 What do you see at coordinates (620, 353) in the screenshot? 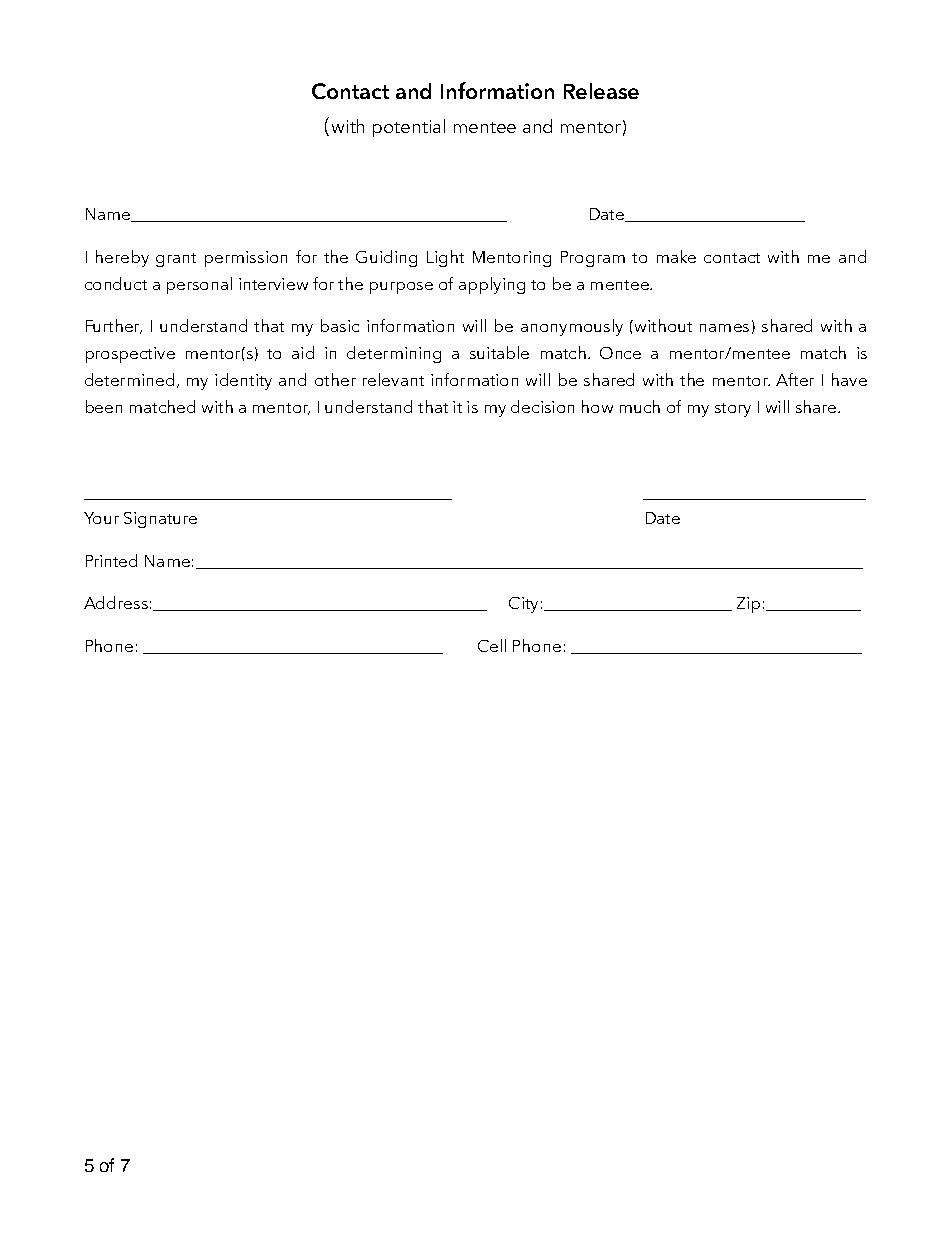
I see `Once` at bounding box center [620, 353].
